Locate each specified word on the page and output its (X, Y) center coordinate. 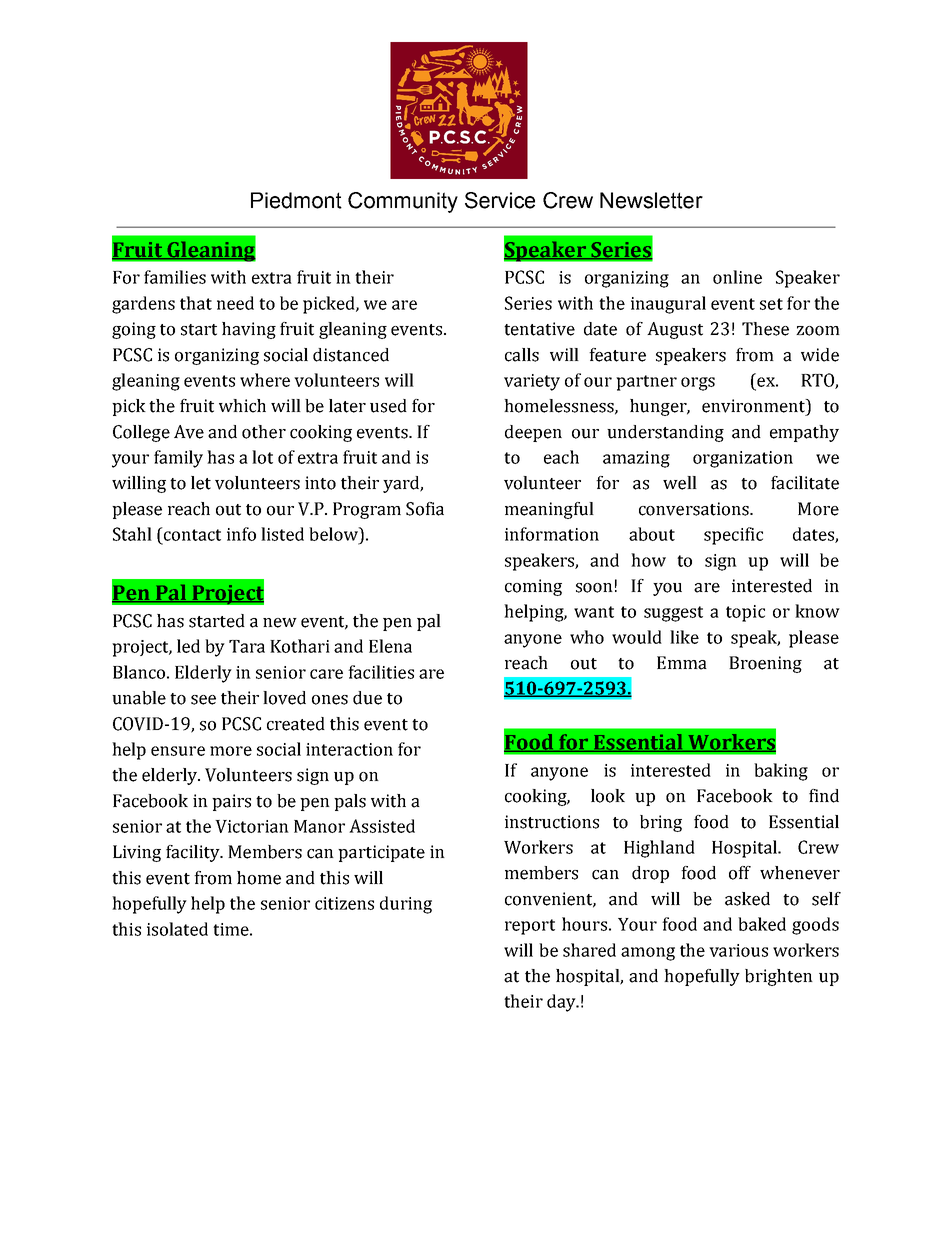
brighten (779, 977)
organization (743, 459)
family (178, 459)
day (562, 1003)
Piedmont (296, 200)
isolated (177, 929)
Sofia (425, 509)
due (367, 698)
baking (781, 772)
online (737, 277)
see (203, 700)
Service (500, 200)
